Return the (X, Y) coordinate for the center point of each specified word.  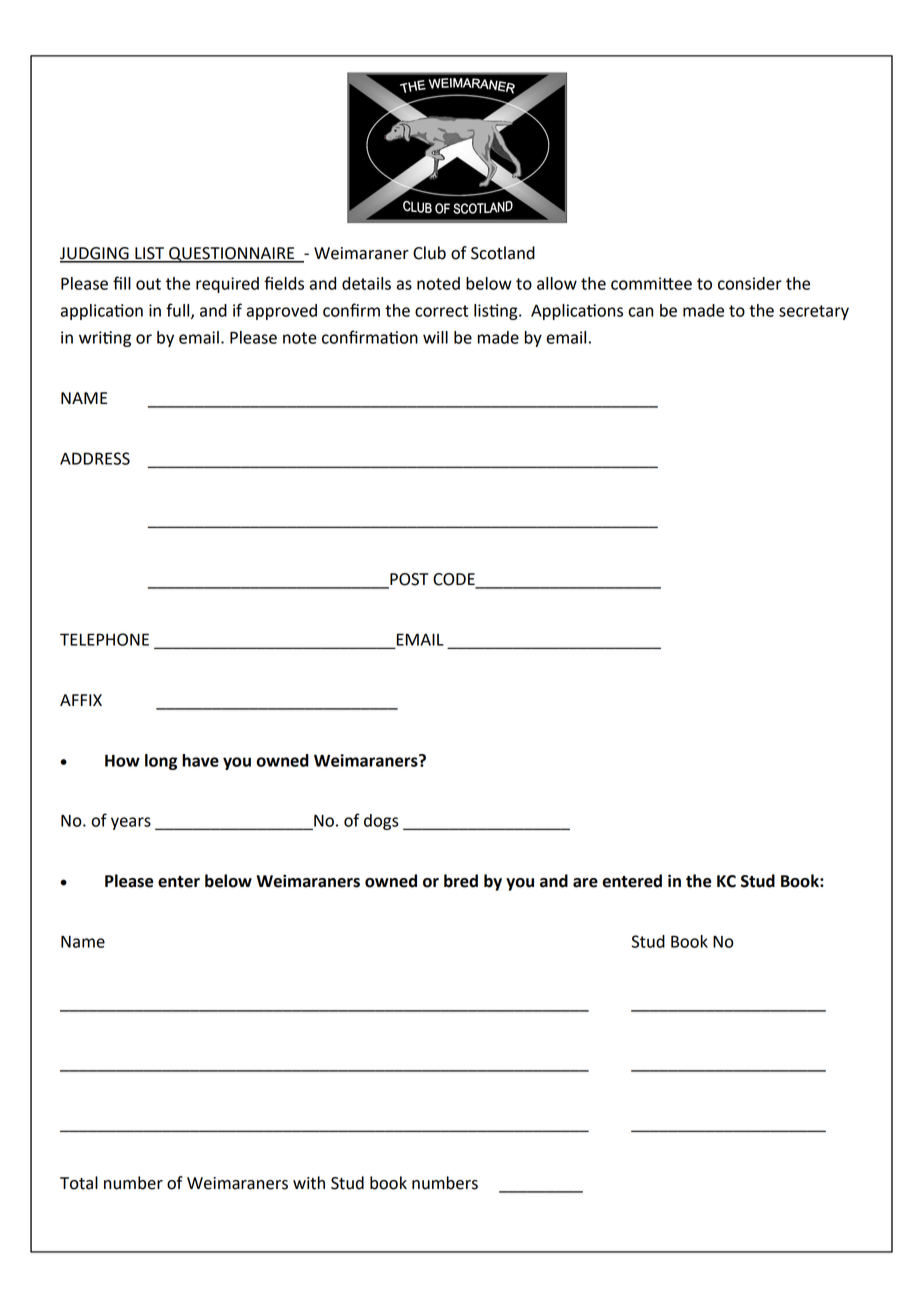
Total (79, 1183)
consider (750, 283)
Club (429, 253)
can (640, 312)
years (131, 823)
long (161, 762)
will (435, 337)
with (309, 1183)
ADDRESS (95, 458)
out (148, 284)
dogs (381, 822)
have (200, 760)
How (122, 760)
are (585, 883)
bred (461, 881)
